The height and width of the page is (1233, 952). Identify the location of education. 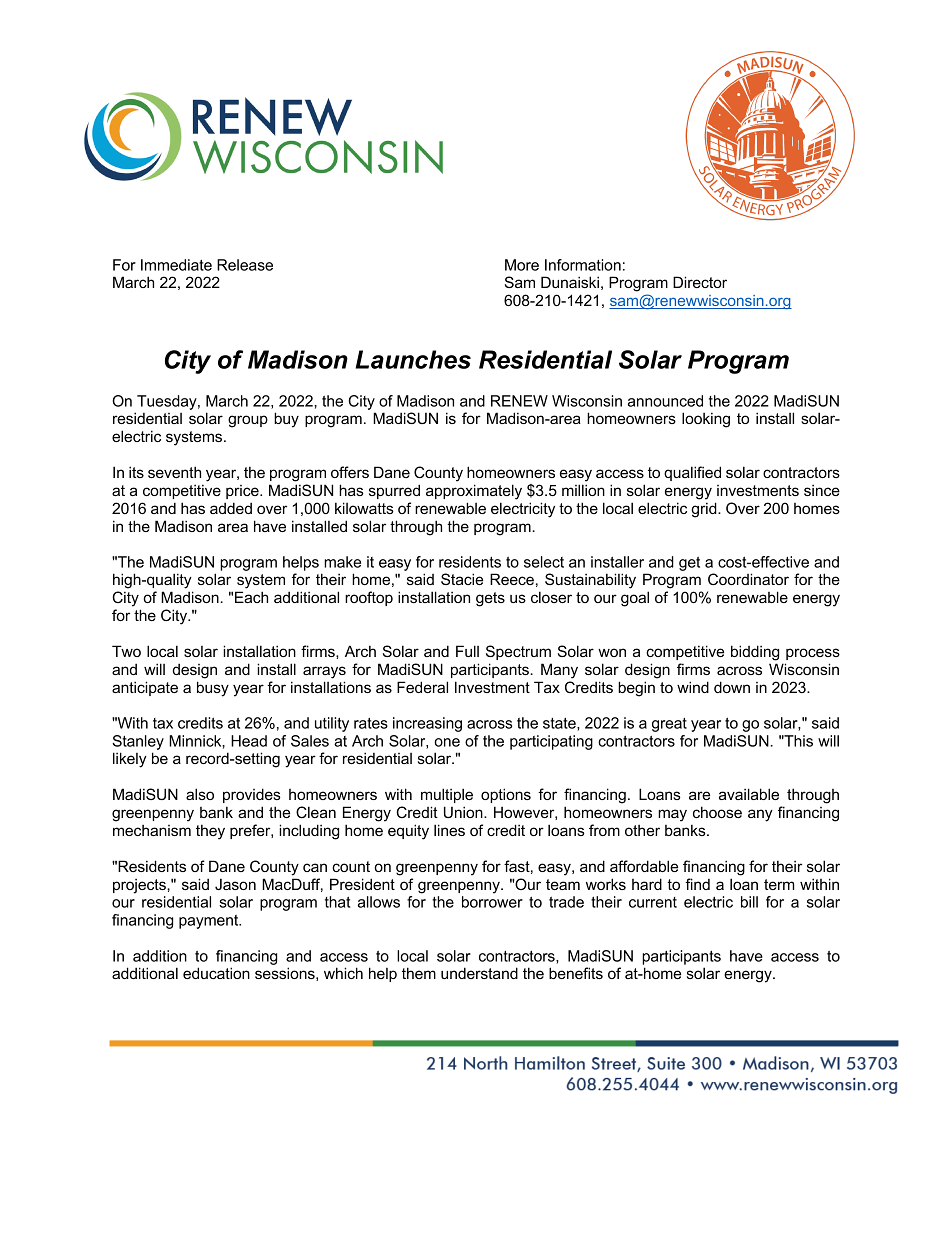
(216, 973).
